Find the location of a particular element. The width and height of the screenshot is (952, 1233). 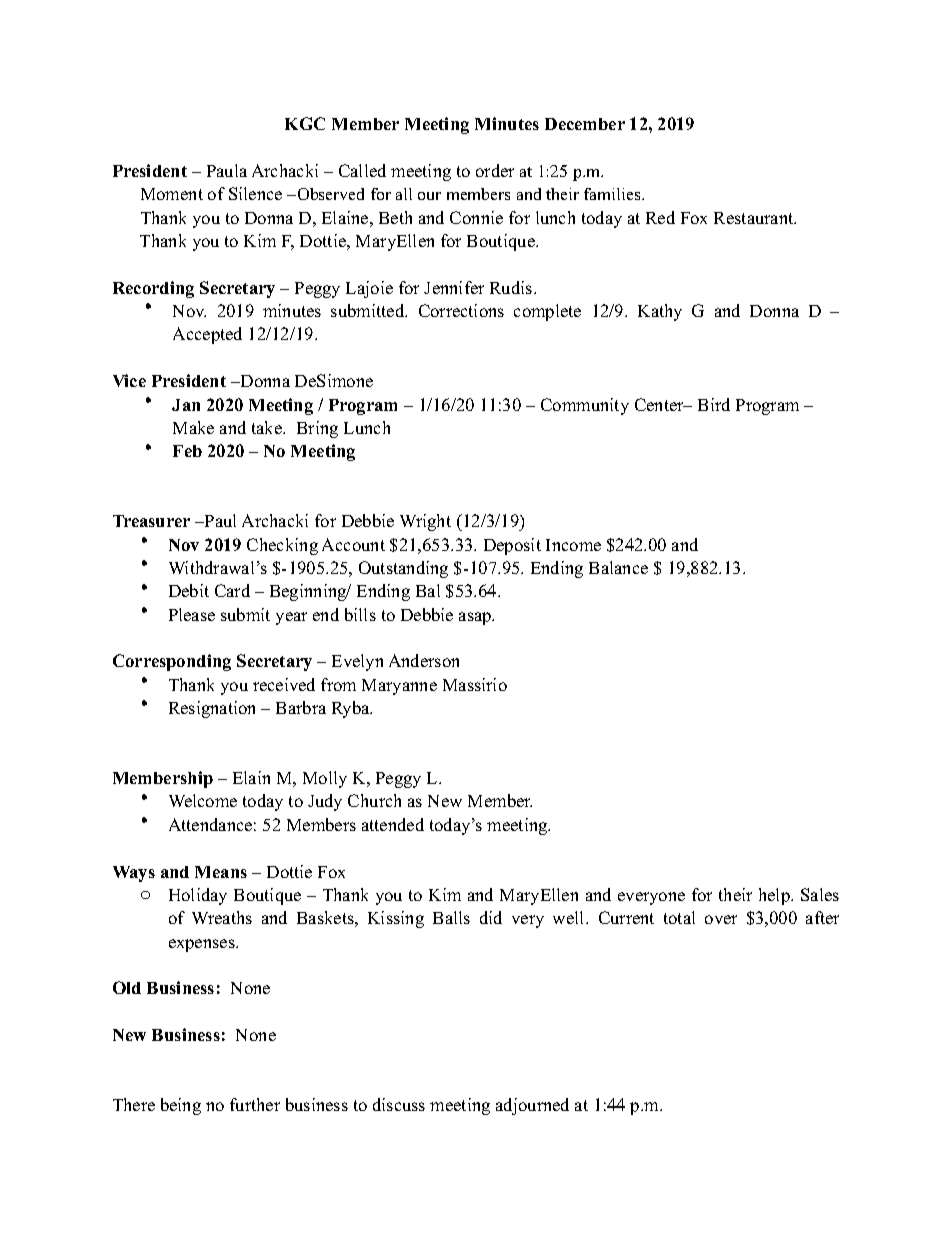

Welcome is located at coordinates (203, 800).
